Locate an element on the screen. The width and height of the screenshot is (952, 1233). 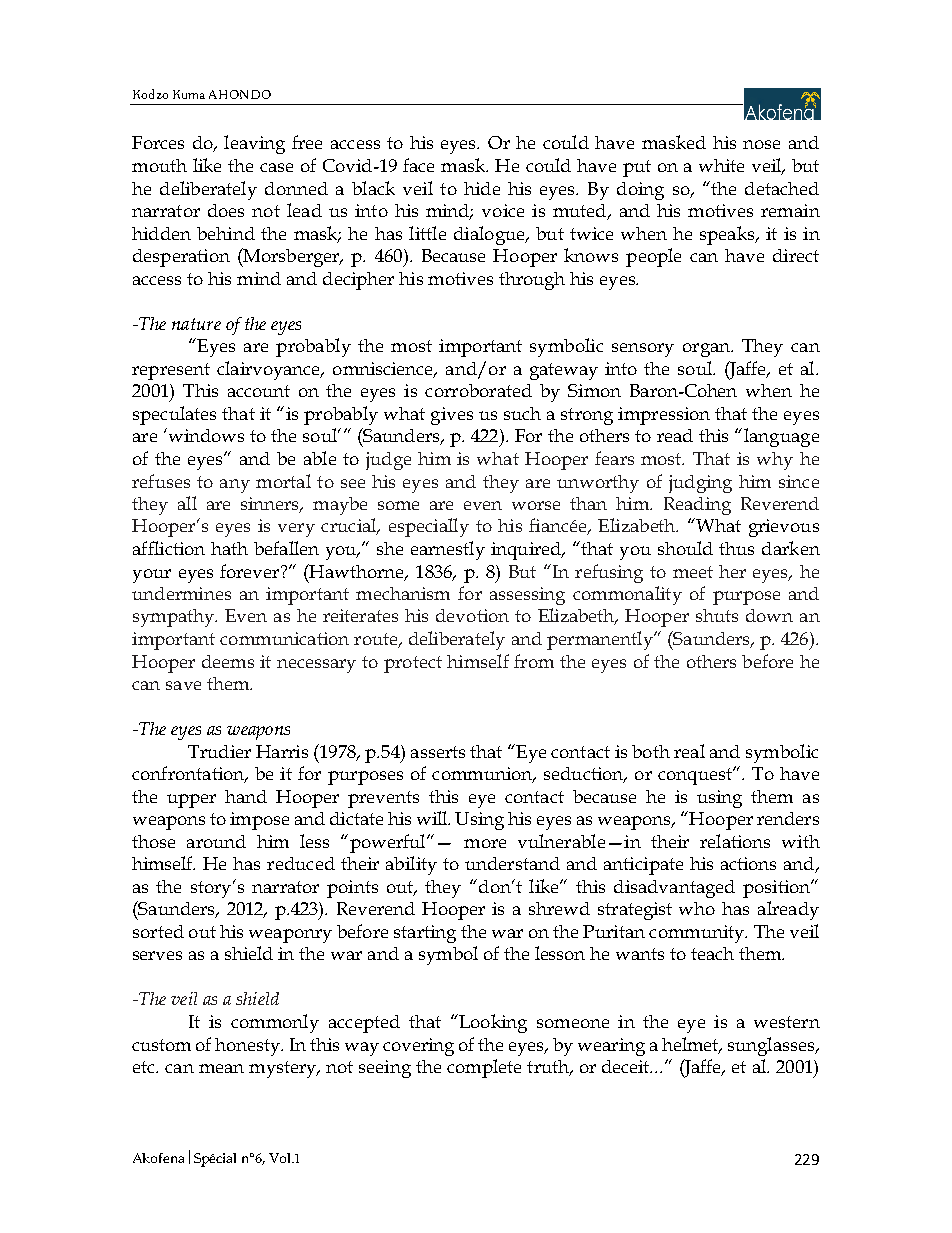
organ is located at coordinates (708, 350).
